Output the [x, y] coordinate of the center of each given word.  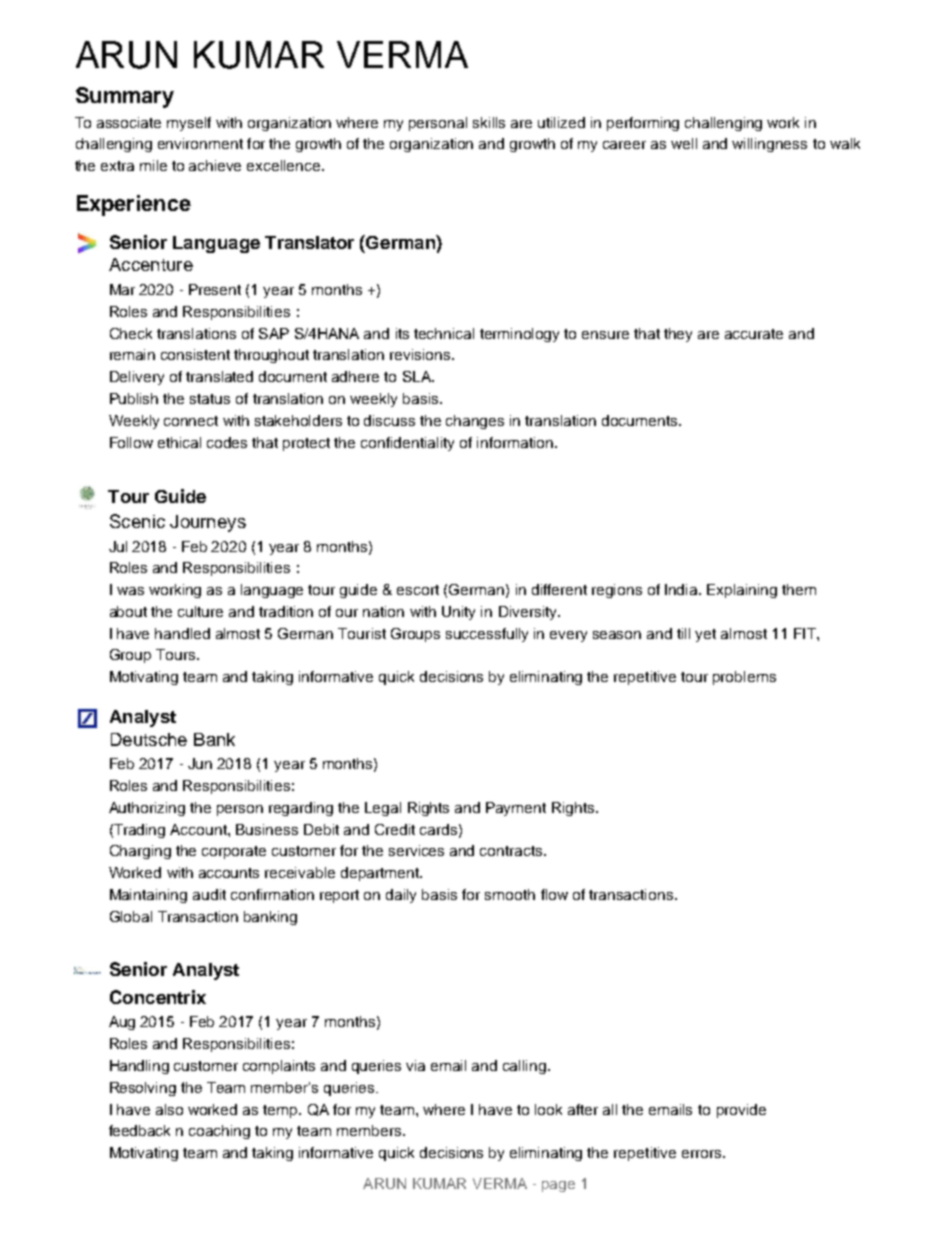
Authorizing [147, 809]
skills [489, 122]
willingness [769, 145]
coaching [219, 1132]
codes [227, 442]
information [515, 442]
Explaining [742, 591]
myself [189, 124]
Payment [516, 809]
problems [744, 678]
